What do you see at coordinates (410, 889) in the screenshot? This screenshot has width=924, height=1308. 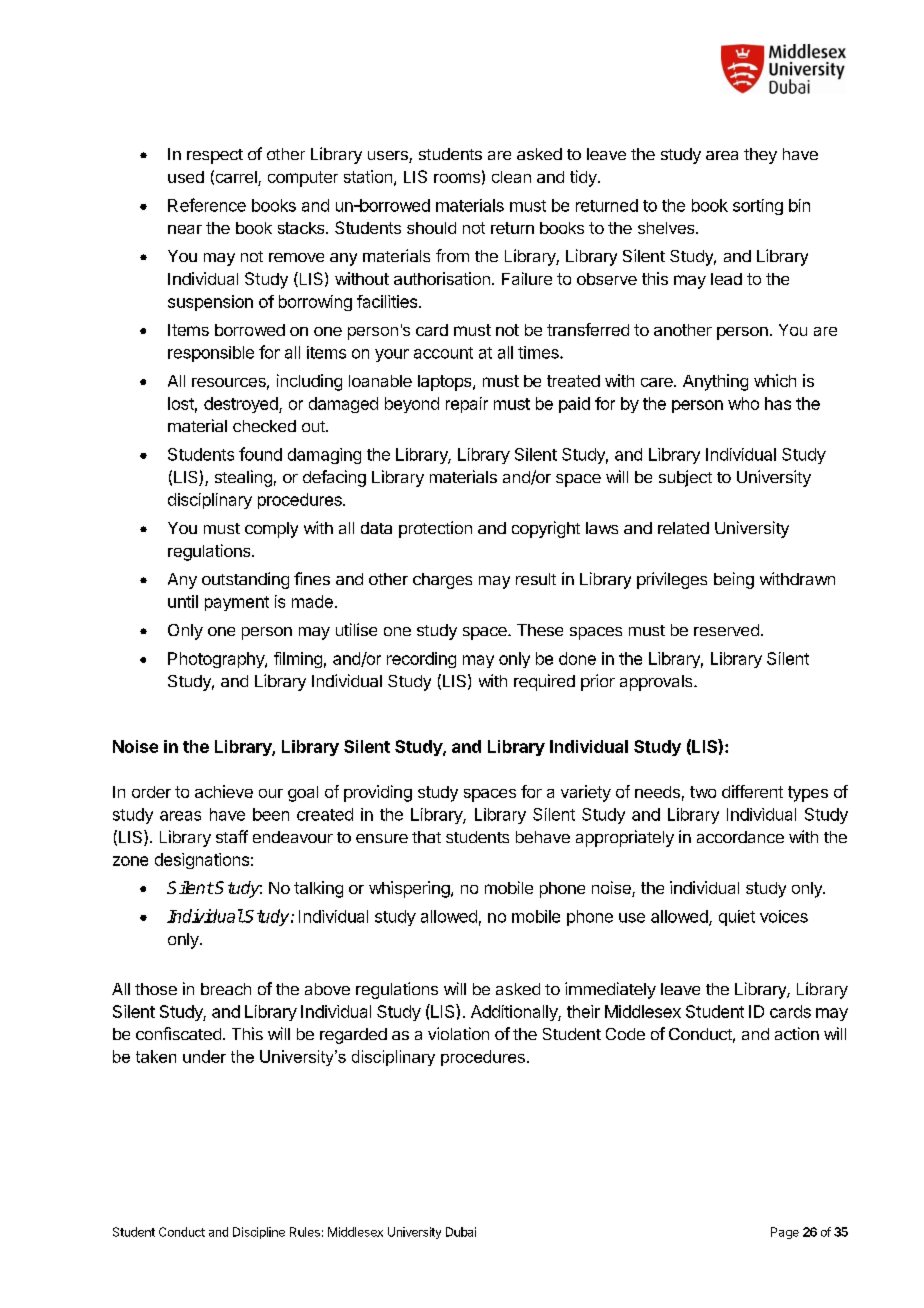 I see `whispering` at bounding box center [410, 889].
